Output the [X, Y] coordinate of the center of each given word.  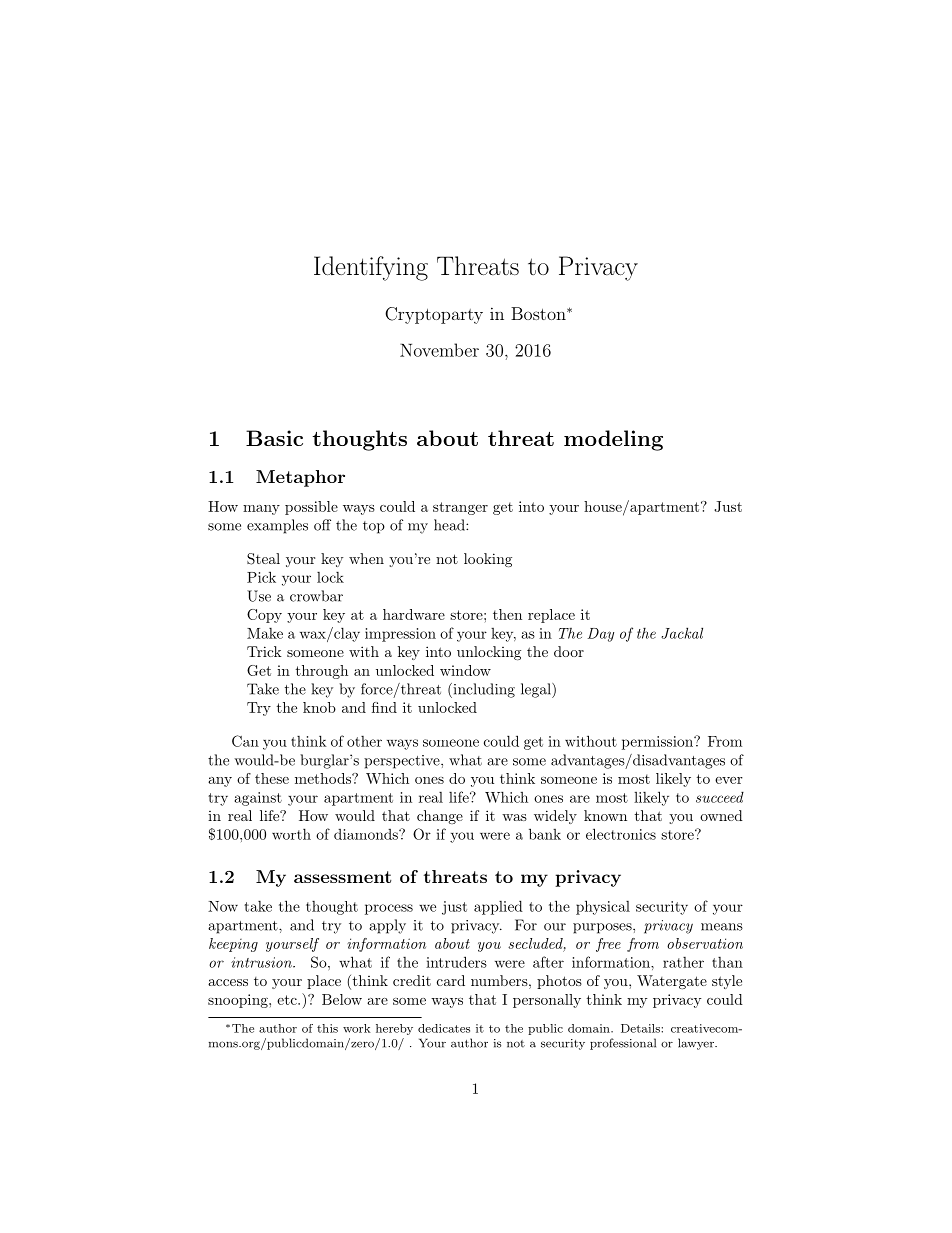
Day [600, 635]
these [272, 778]
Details [641, 1028]
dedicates [444, 1028]
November [439, 350]
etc [288, 1000]
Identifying [371, 268]
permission [659, 743]
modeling [613, 440]
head [450, 525]
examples [277, 526]
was [514, 817]
